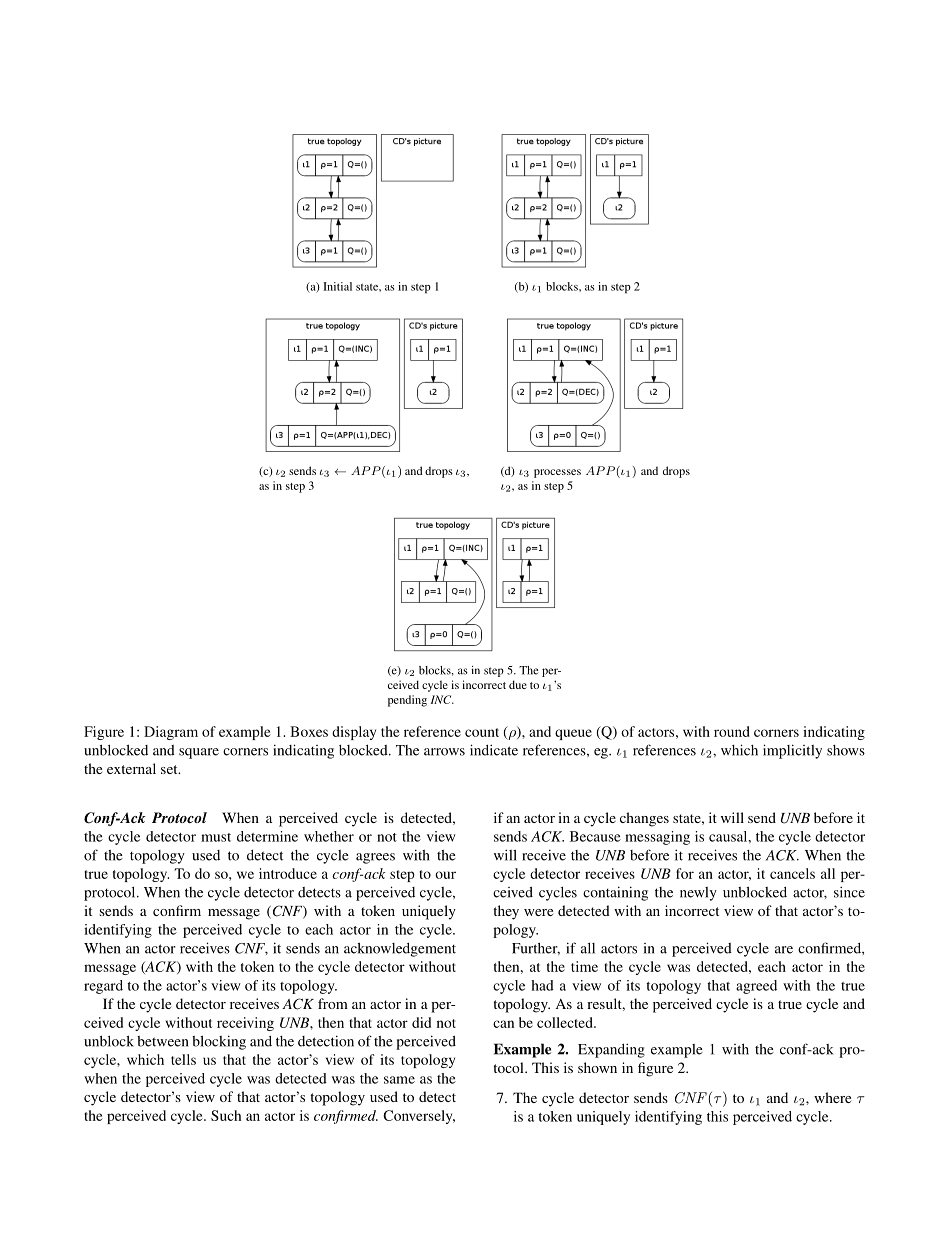 This screenshot has height=1233, width=952. I want to click on where, so click(832, 1097).
